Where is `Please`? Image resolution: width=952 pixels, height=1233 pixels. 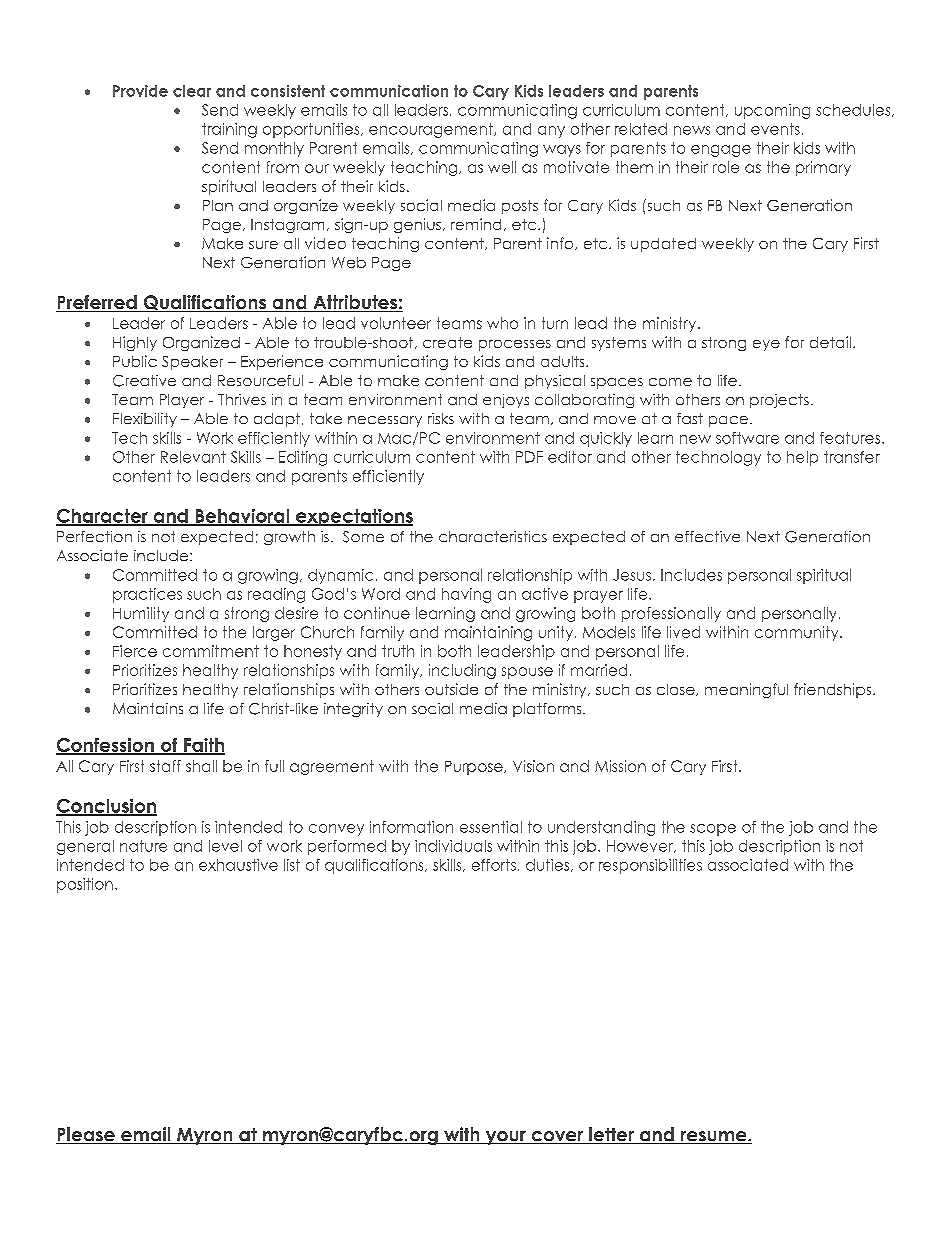 Please is located at coordinates (86, 1135).
